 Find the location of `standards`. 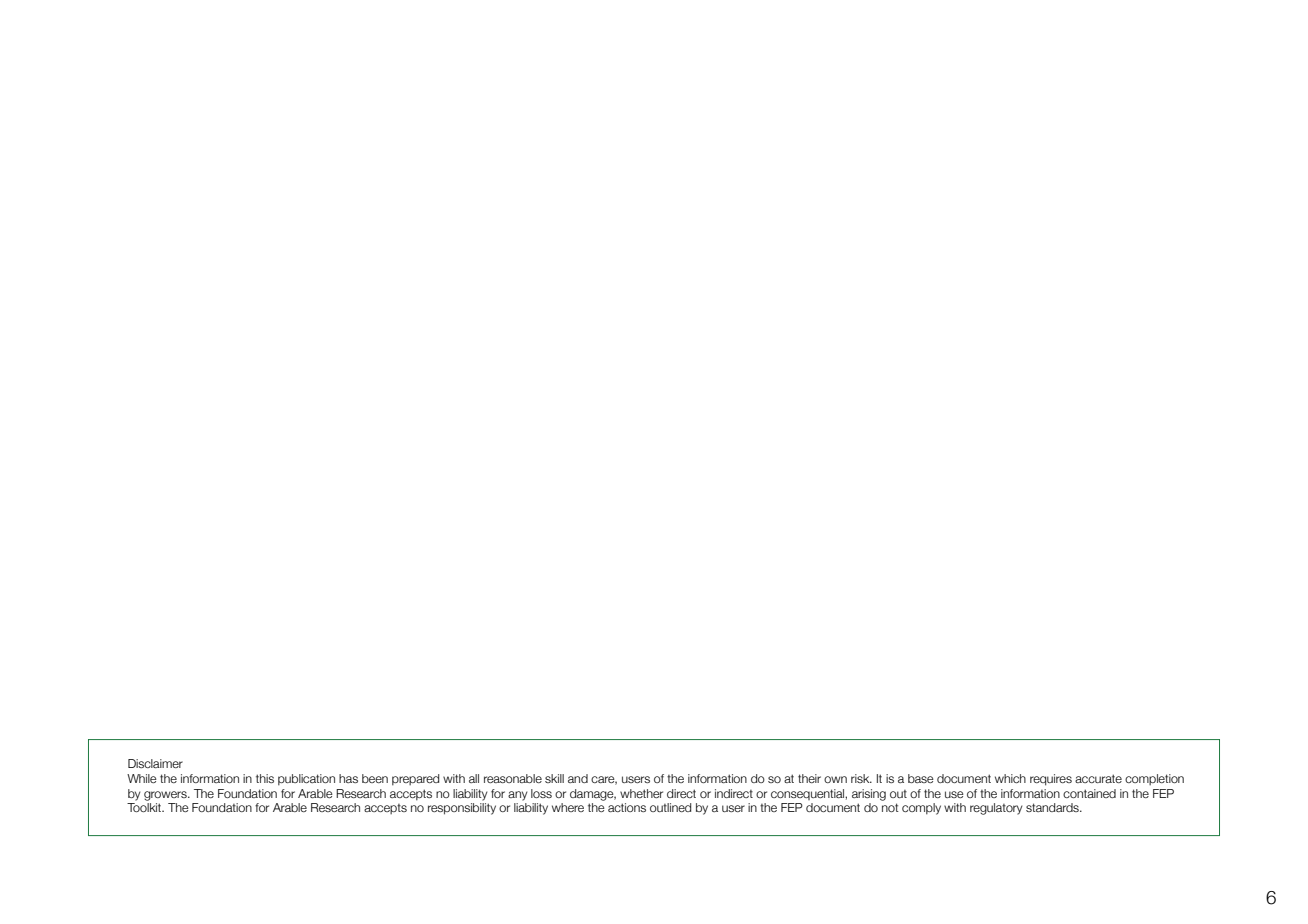

standards is located at coordinates (1053, 807).
